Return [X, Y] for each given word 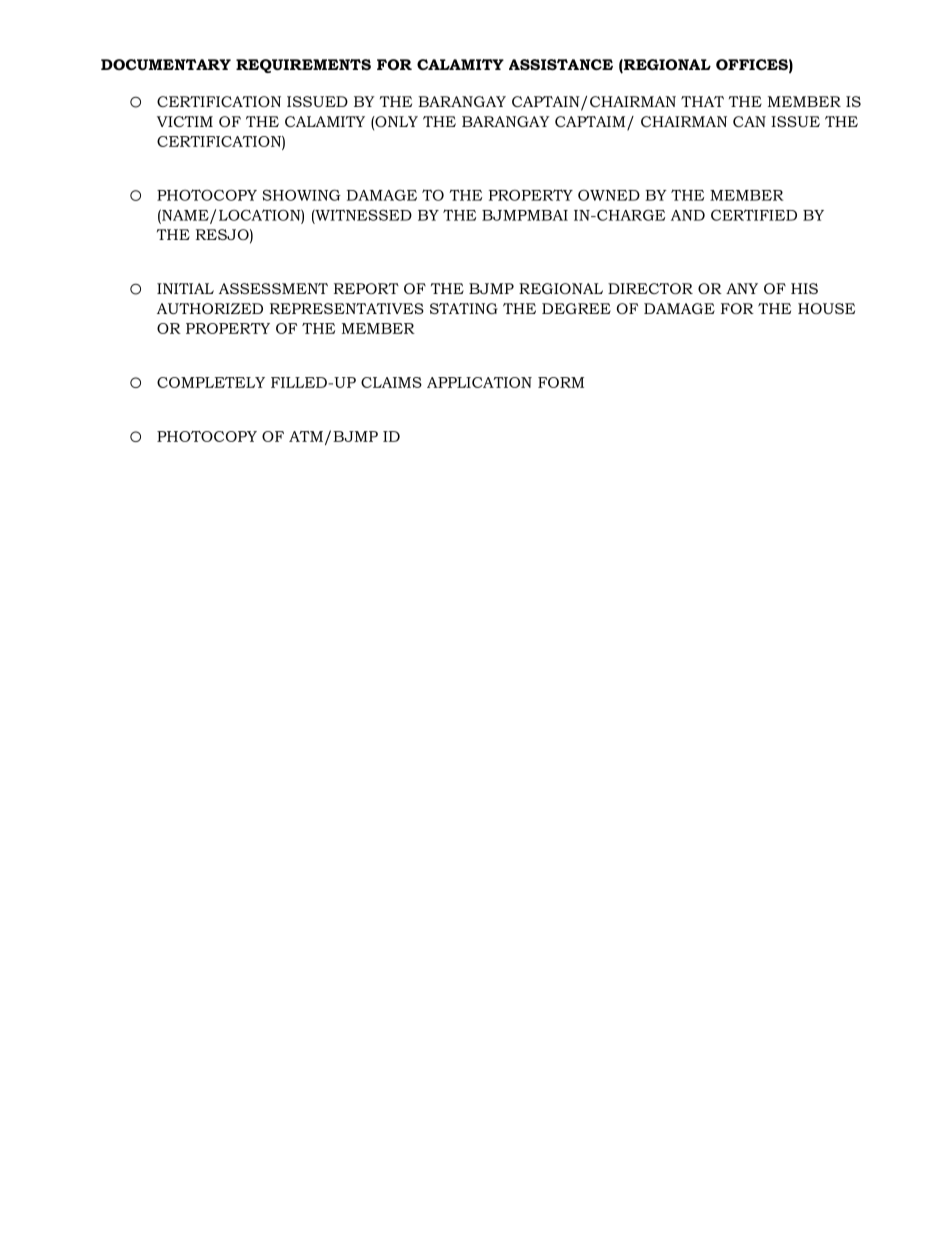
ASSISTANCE [561, 64]
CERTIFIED [754, 215]
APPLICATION [479, 382]
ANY [742, 288]
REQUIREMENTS [303, 66]
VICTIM [185, 121]
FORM [561, 382]
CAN [749, 121]
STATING [464, 308]
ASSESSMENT [273, 288]
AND [688, 215]
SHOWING [301, 195]
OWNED [609, 195]
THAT [702, 101]
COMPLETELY [211, 382]
